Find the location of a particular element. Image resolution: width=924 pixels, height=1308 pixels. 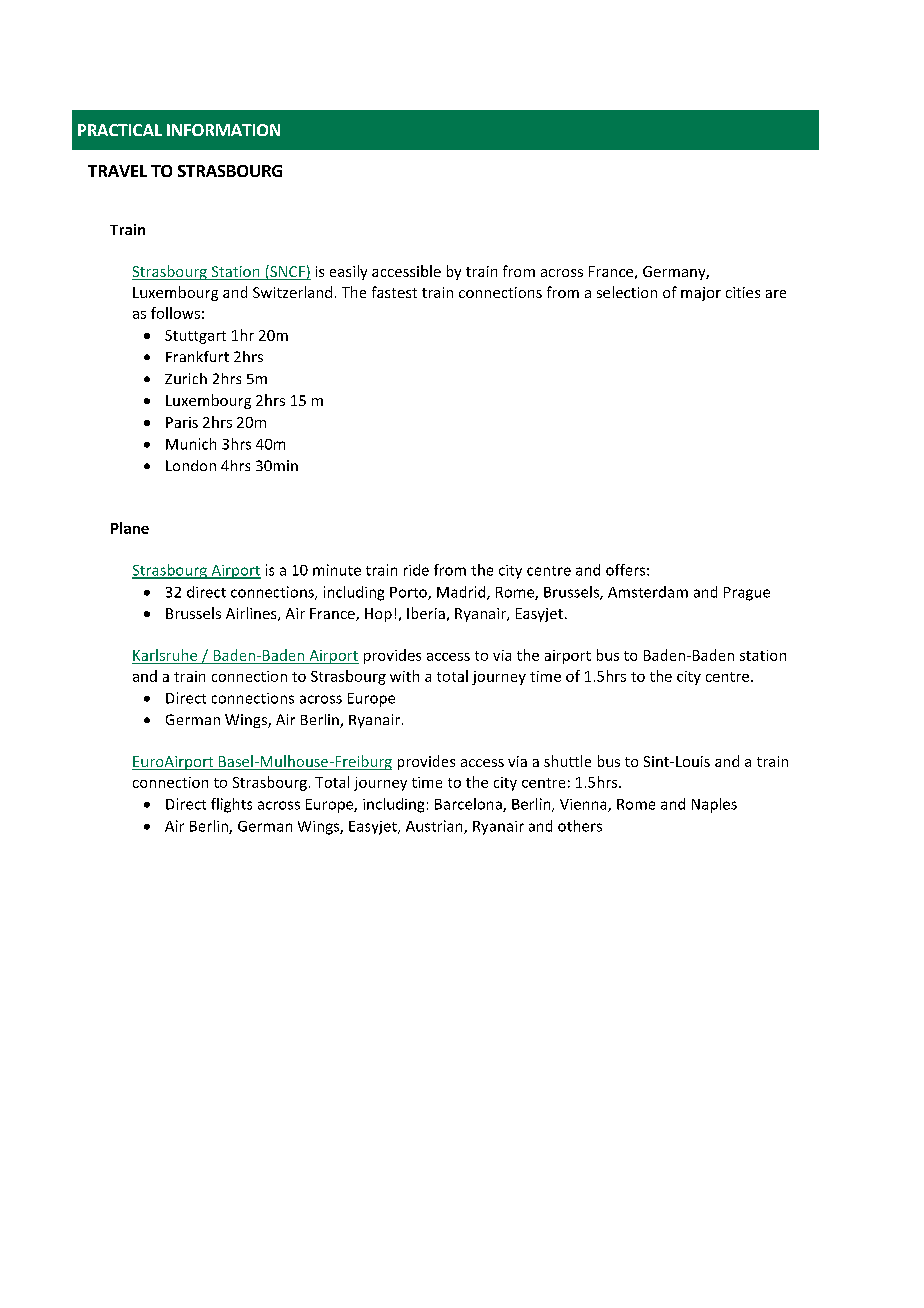

major is located at coordinates (701, 294).
